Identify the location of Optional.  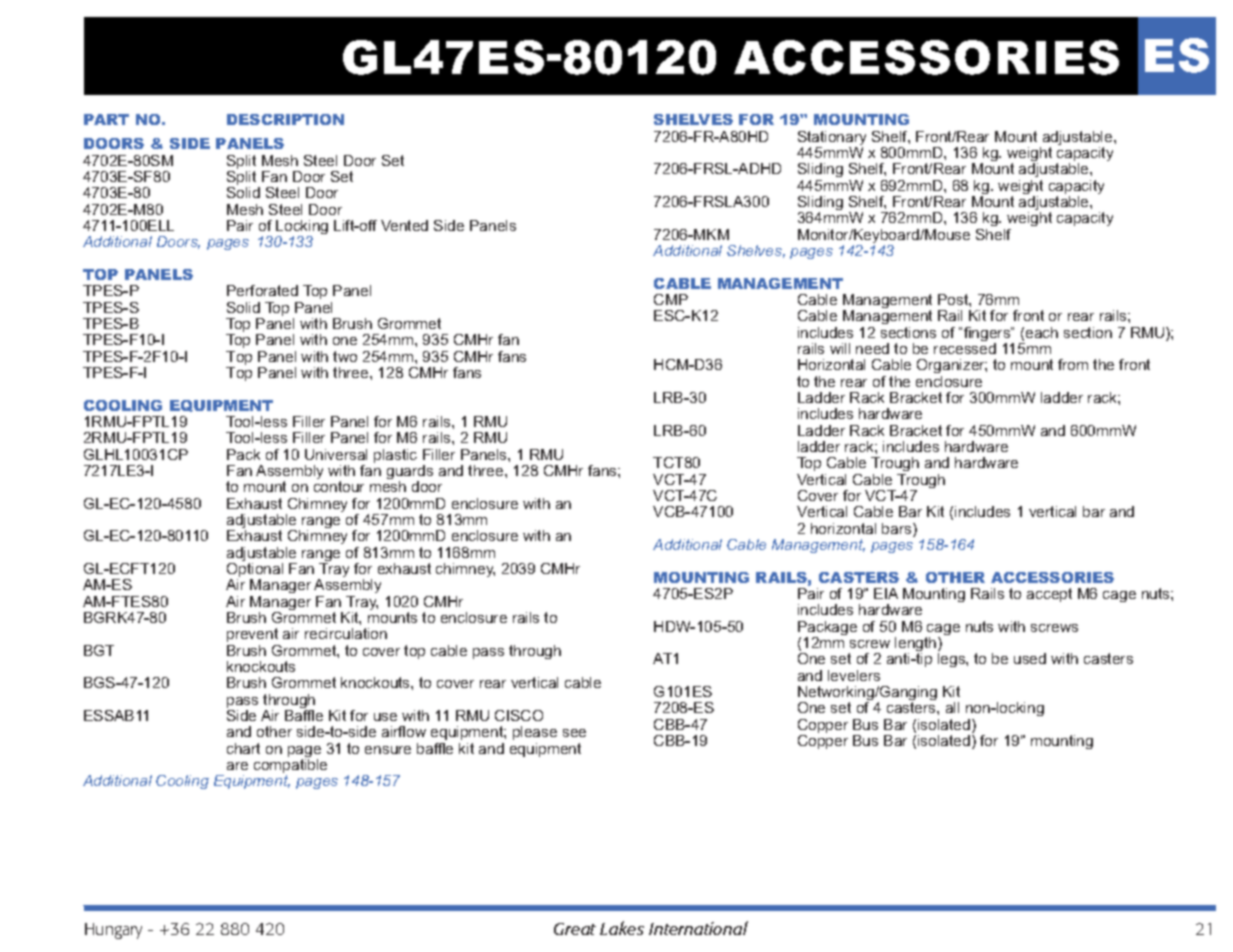
(255, 571).
